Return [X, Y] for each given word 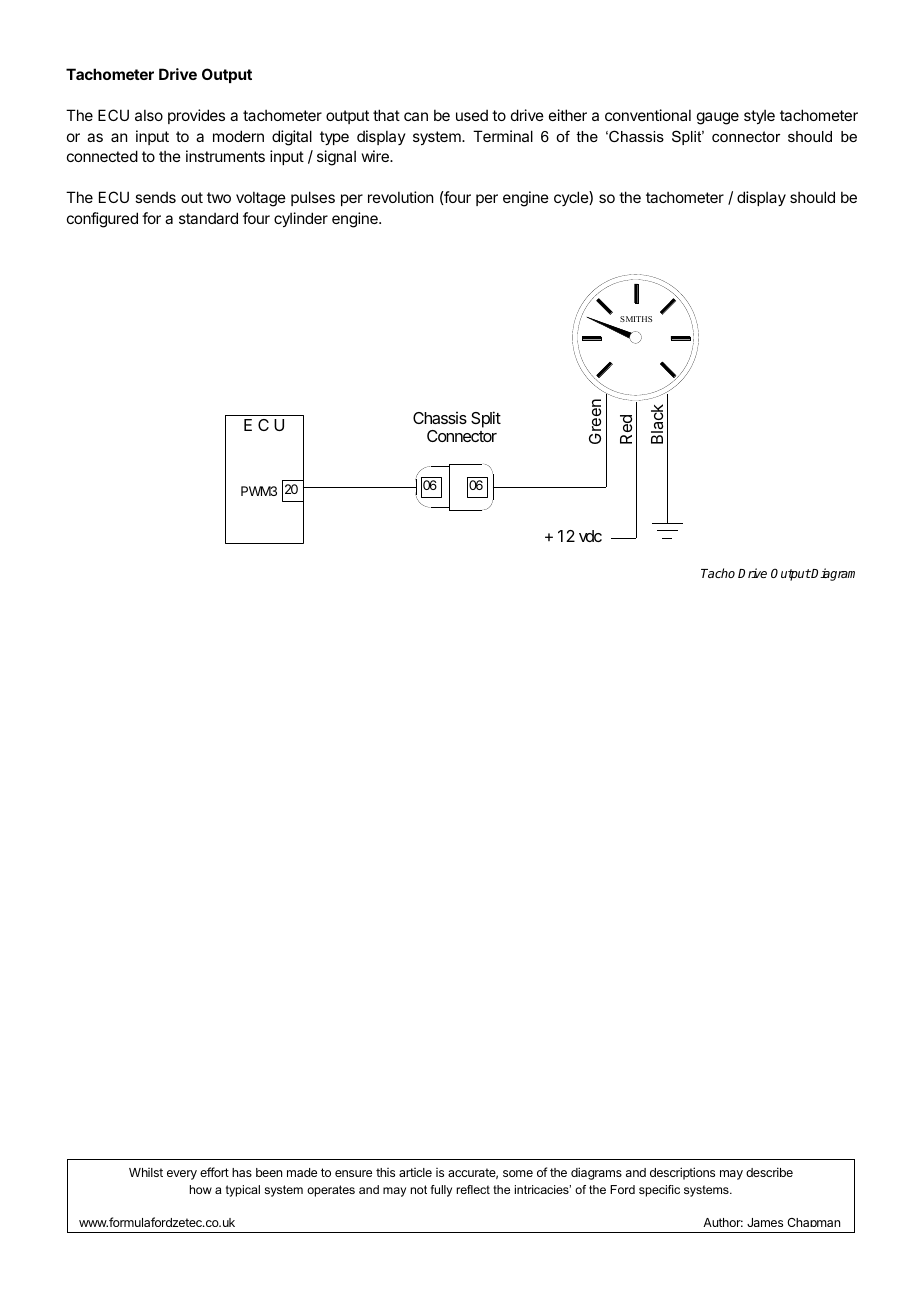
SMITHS [636, 319]
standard [208, 218]
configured [102, 220]
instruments [225, 156]
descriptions [682, 1173]
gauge [718, 118]
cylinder [301, 219]
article [415, 1172]
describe [769, 1172]
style [759, 116]
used [472, 115]
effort [214, 1172]
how [201, 1189]
